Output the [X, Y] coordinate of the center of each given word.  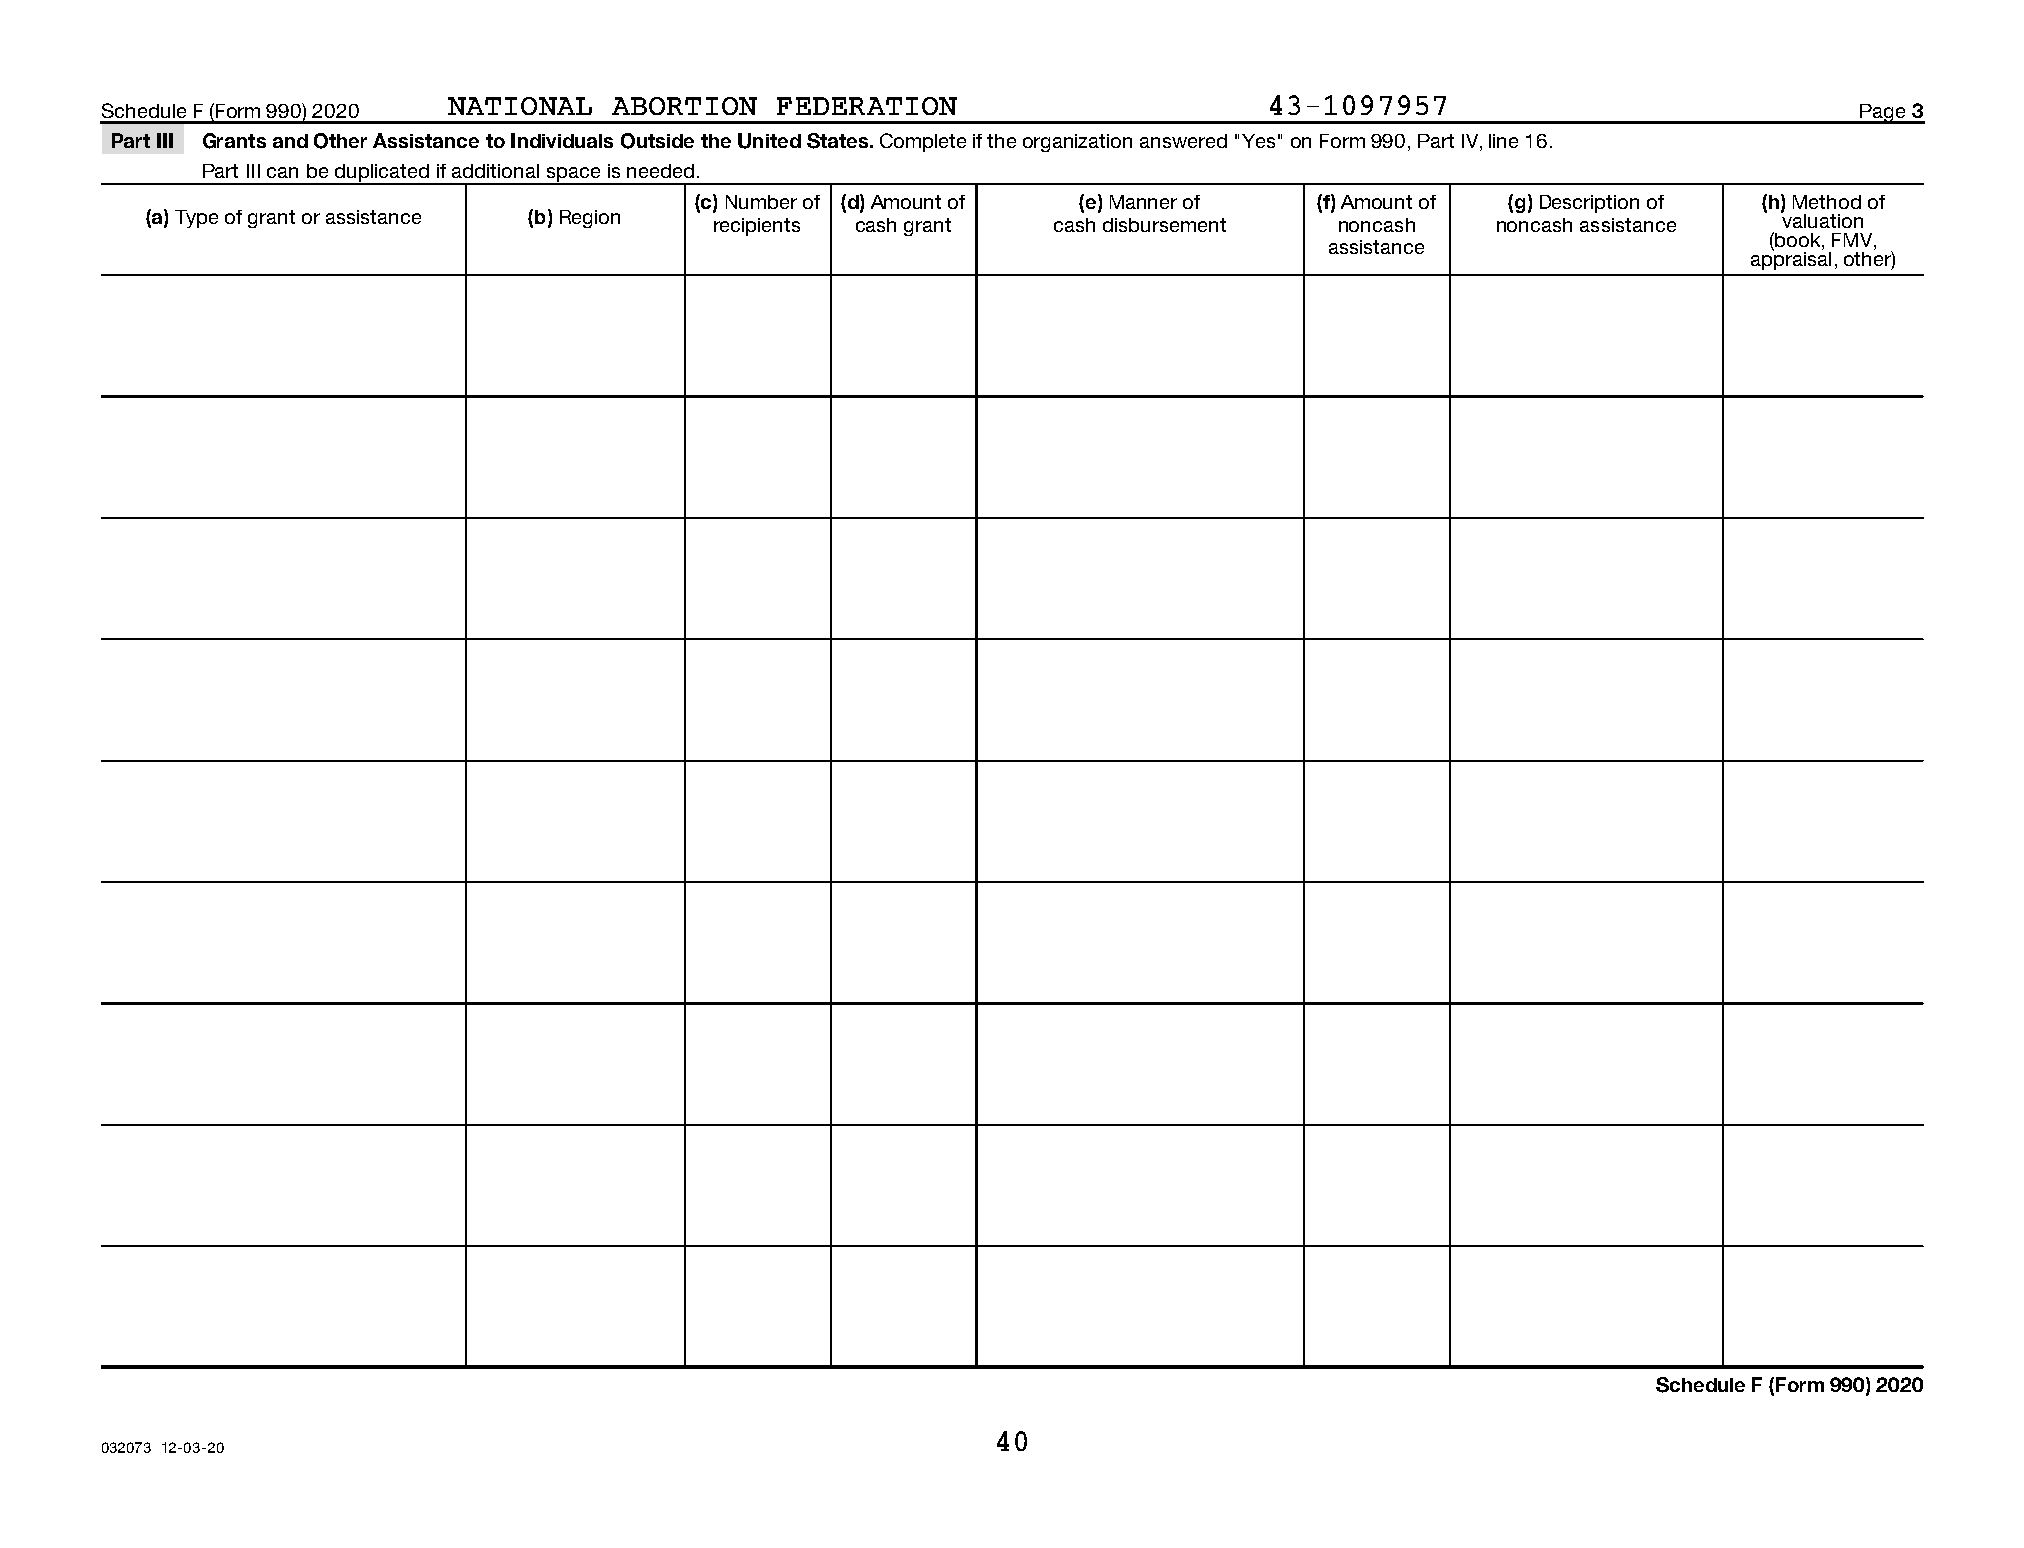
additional [495, 171]
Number [761, 202]
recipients [757, 227]
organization [1077, 143]
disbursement [1164, 225]
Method [1827, 202]
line [1503, 141]
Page [1883, 114]
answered [1183, 141]
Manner [1143, 202]
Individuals [562, 140]
